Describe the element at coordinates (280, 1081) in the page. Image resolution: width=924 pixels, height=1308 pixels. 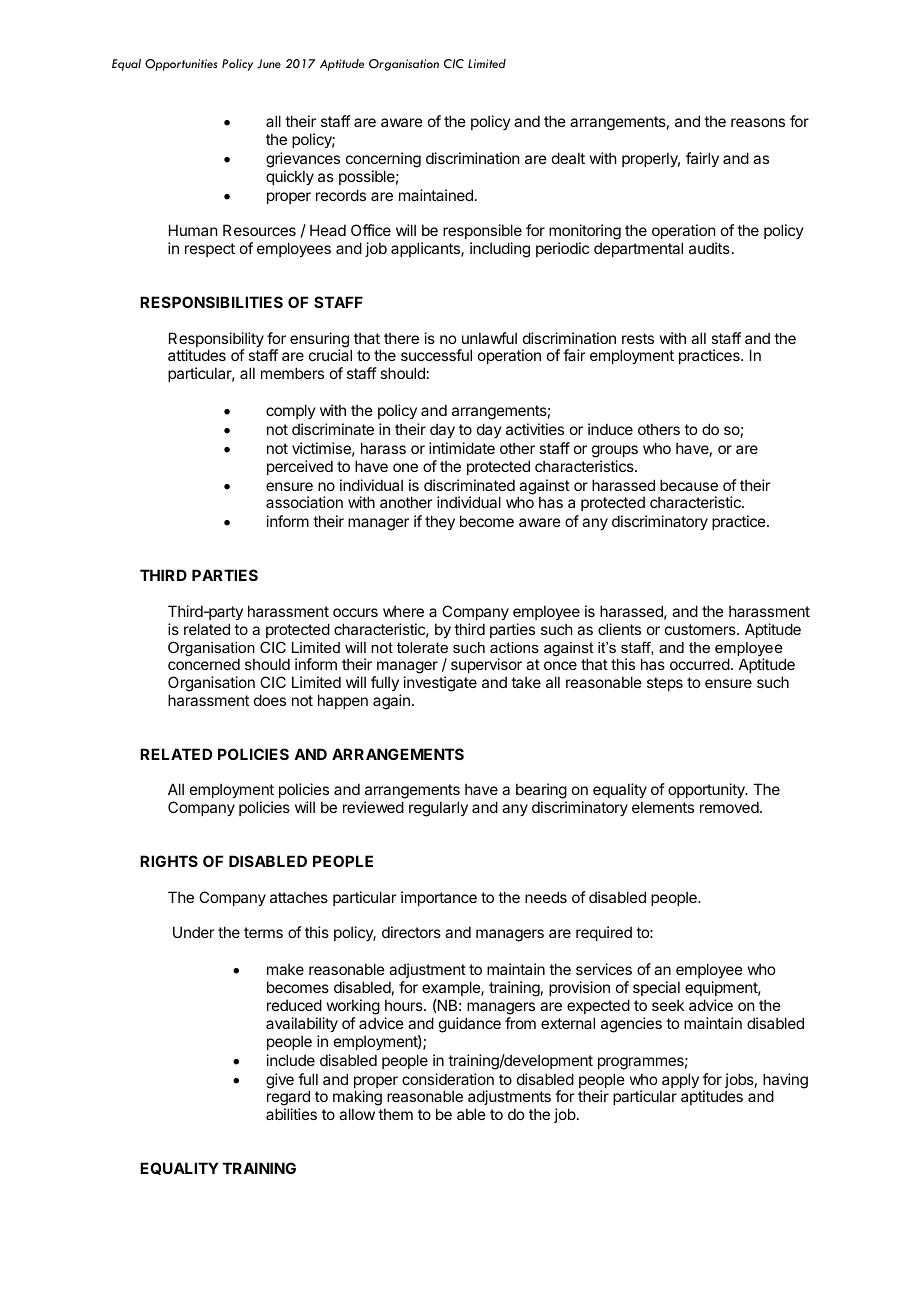
I see `give` at that location.
